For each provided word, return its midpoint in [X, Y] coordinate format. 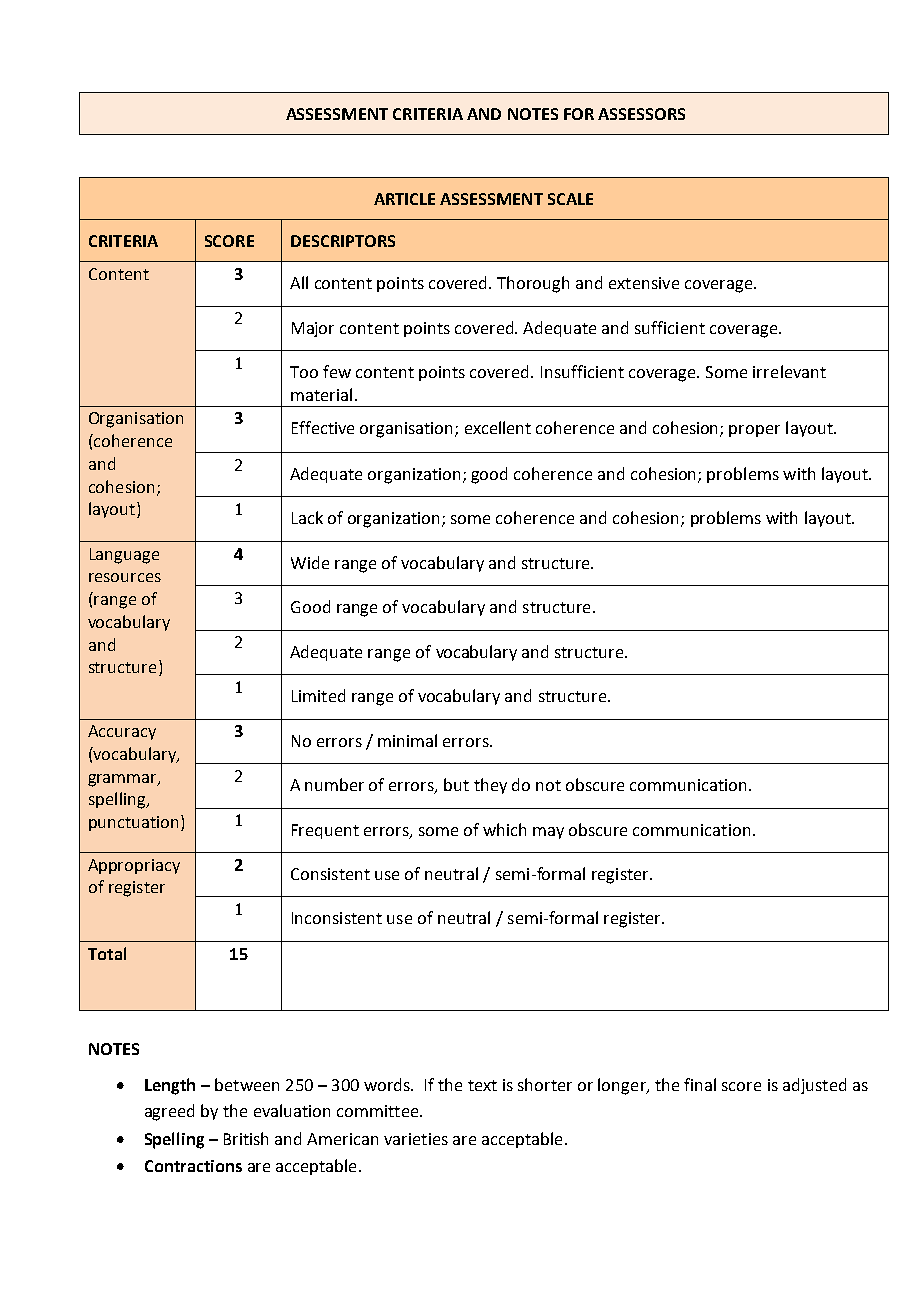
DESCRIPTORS [343, 241]
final [700, 1084]
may [548, 833]
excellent [498, 427]
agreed [169, 1112]
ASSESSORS [641, 114]
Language [124, 556]
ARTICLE [404, 199]
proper [754, 431]
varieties [416, 1139]
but [456, 784]
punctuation [133, 823]
